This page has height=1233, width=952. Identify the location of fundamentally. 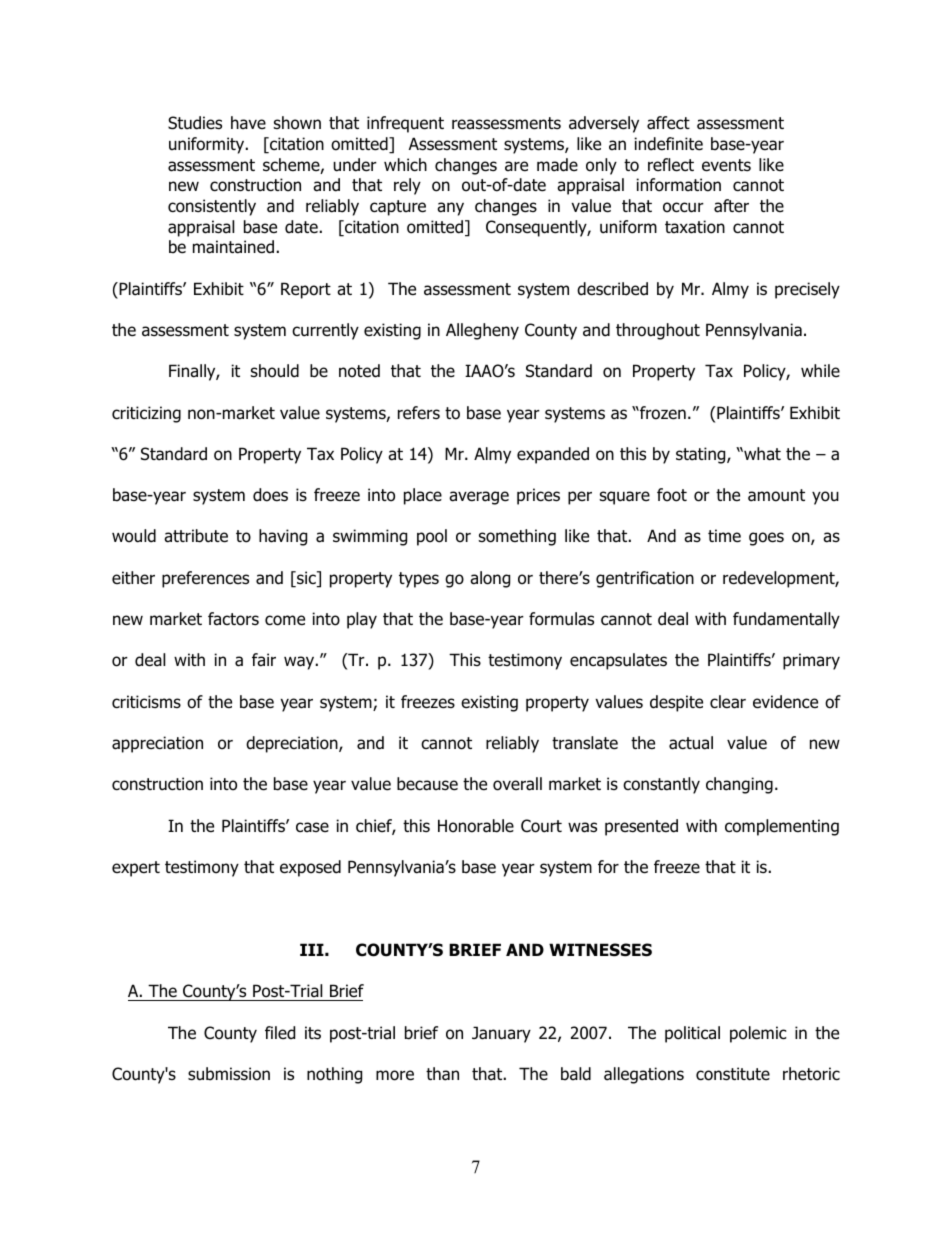
(786, 620).
